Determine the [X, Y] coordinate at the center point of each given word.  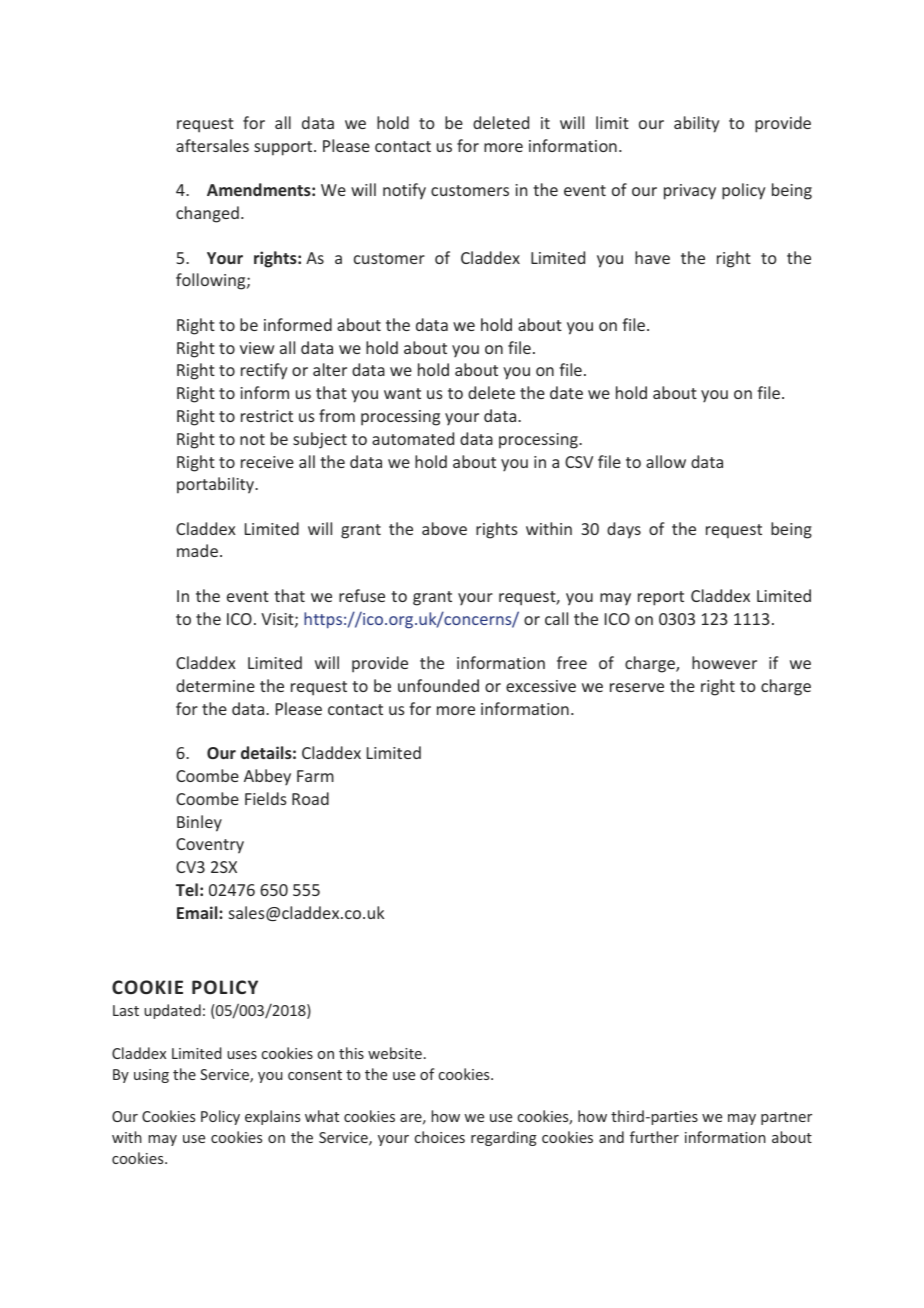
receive [267, 462]
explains [272, 1117]
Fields [266, 798]
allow [666, 461]
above [444, 528]
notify [404, 191]
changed [207, 214]
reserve [637, 687]
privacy [690, 192]
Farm [315, 776]
